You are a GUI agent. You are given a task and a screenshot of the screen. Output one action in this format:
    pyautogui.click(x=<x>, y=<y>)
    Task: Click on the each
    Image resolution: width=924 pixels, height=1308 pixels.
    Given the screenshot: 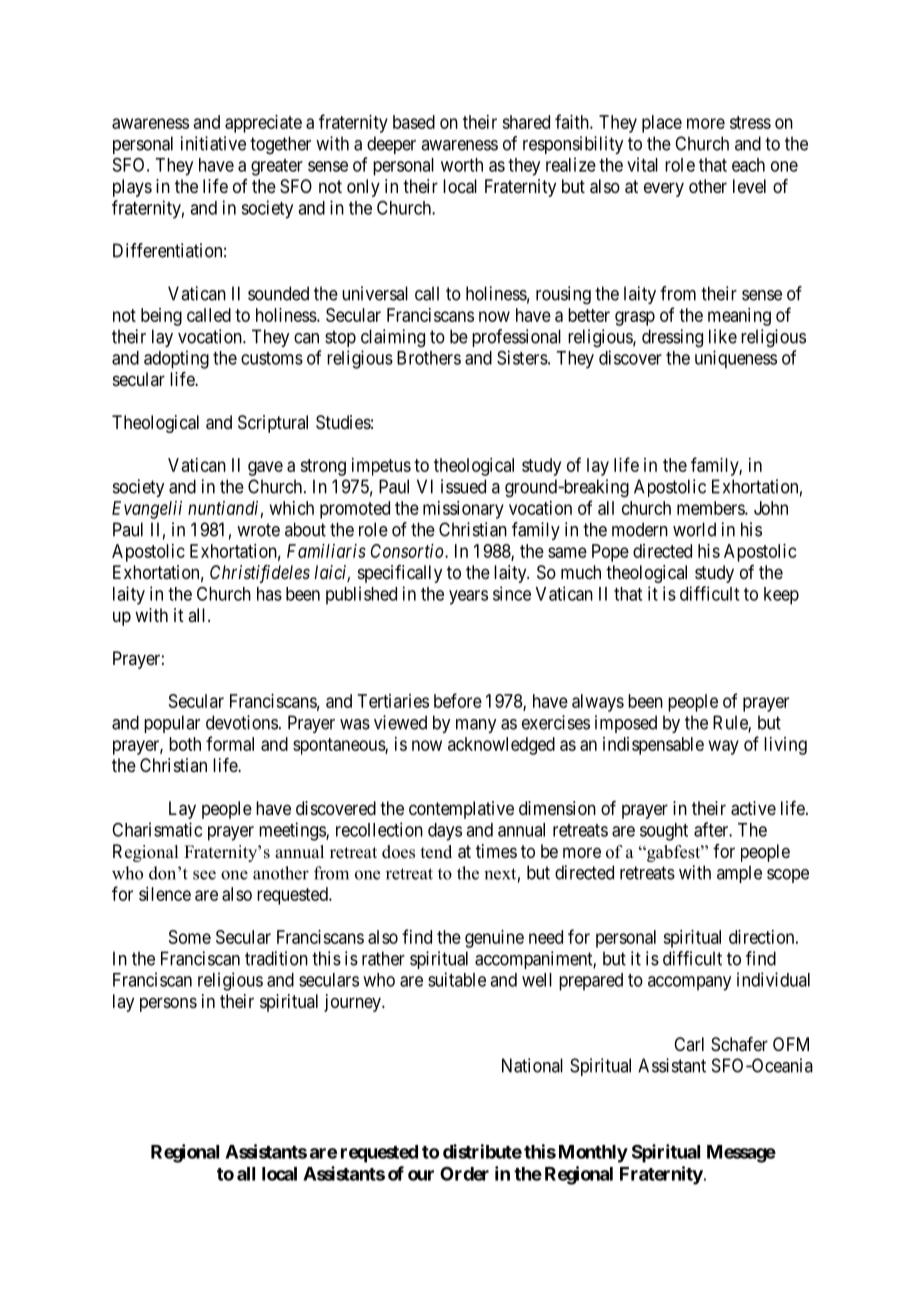 What is the action you would take?
    pyautogui.click(x=748, y=165)
